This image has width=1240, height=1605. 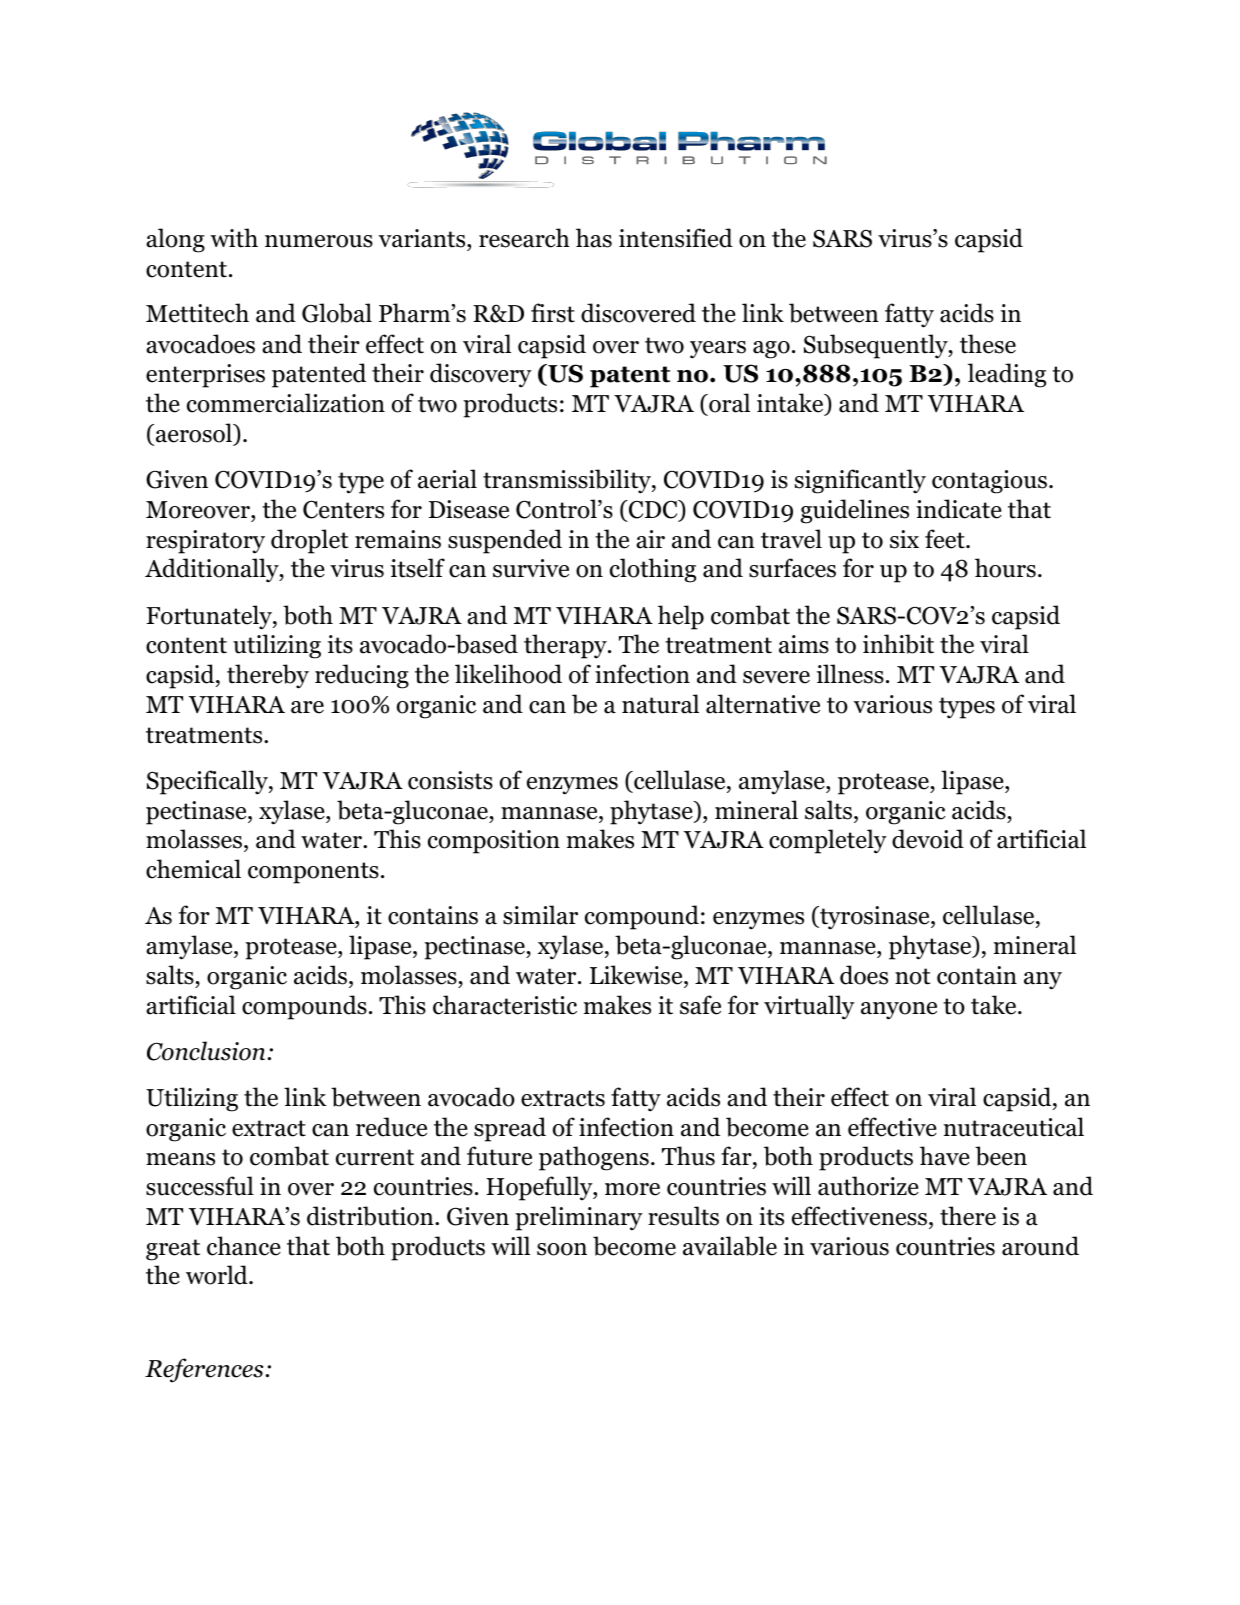 What do you see at coordinates (566, 646) in the image?
I see `therapy` at bounding box center [566, 646].
